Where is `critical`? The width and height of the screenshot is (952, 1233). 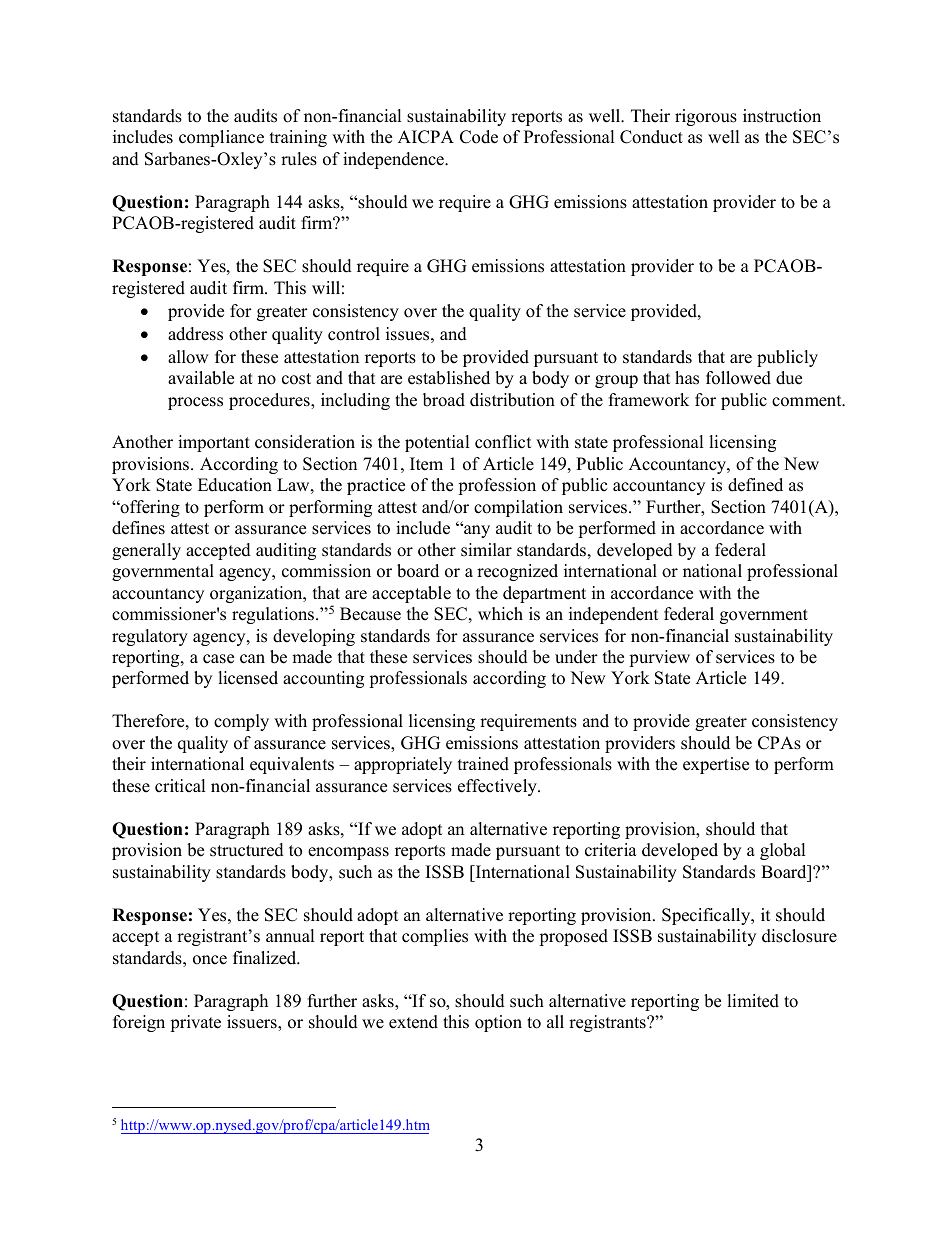
critical is located at coordinates (180, 786).
